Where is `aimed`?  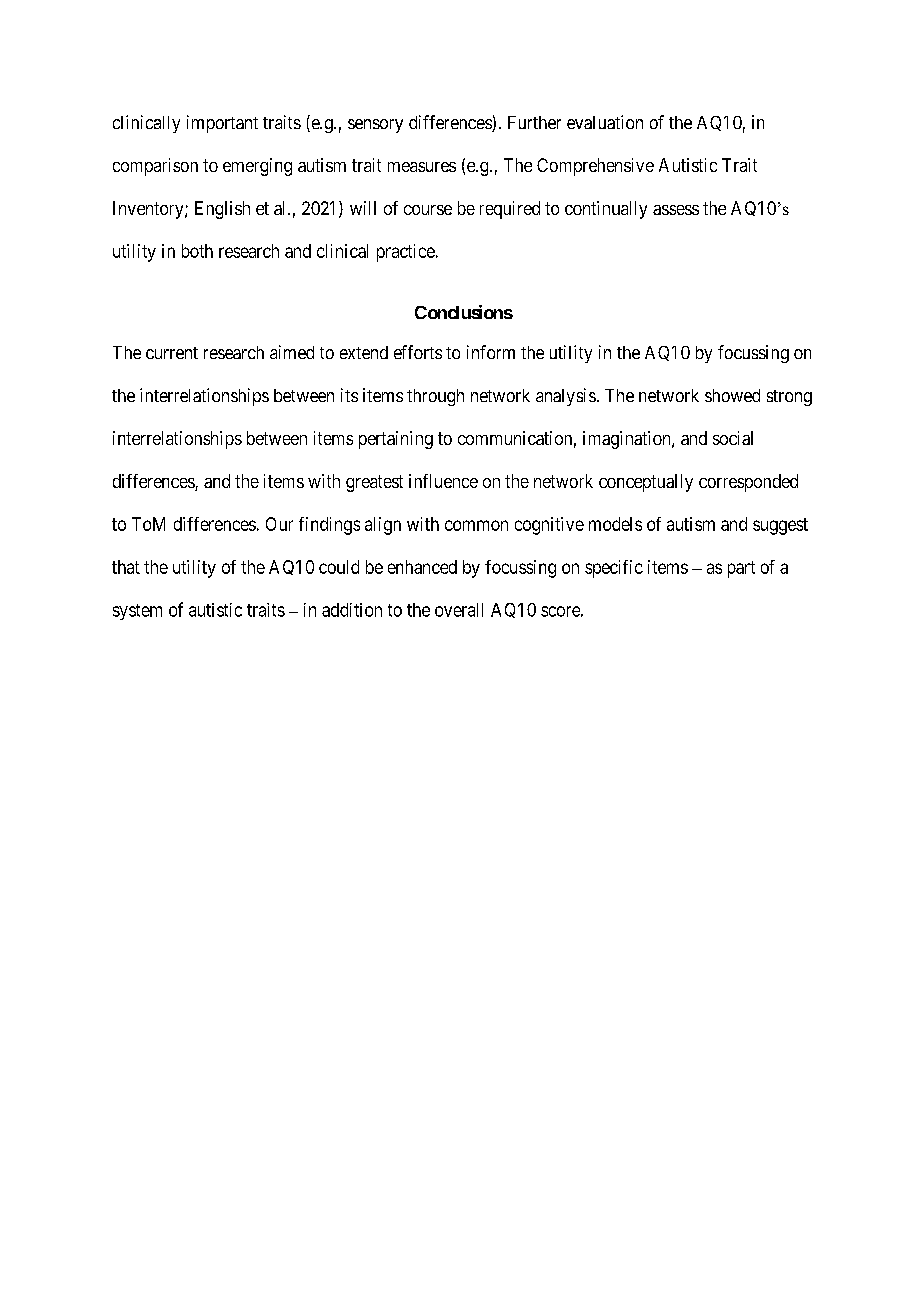
aimed is located at coordinates (292, 352).
